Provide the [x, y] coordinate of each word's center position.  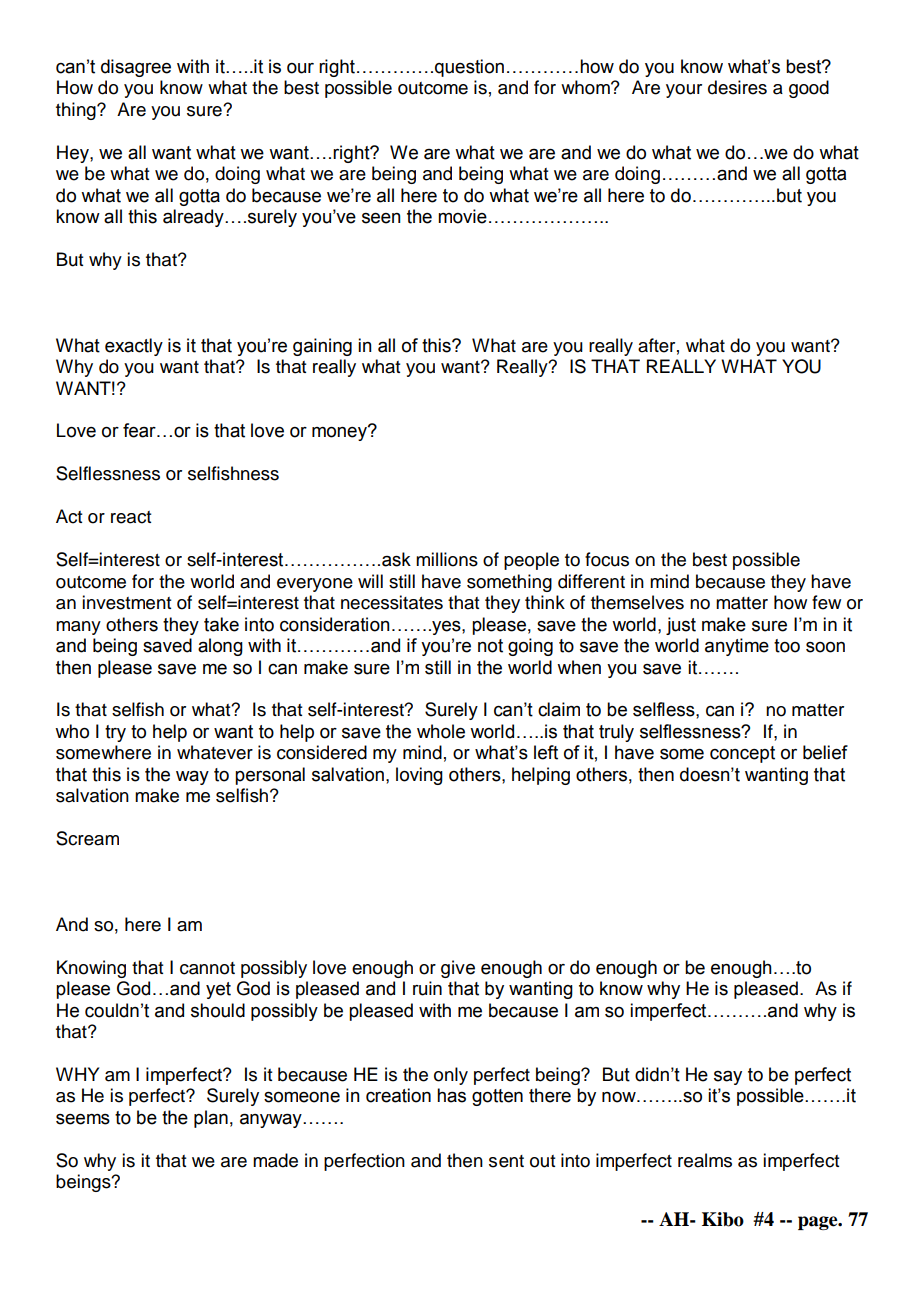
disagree [136, 68]
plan [211, 1119]
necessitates [392, 602]
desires [737, 87]
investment [126, 602]
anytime [737, 647]
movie [462, 216]
